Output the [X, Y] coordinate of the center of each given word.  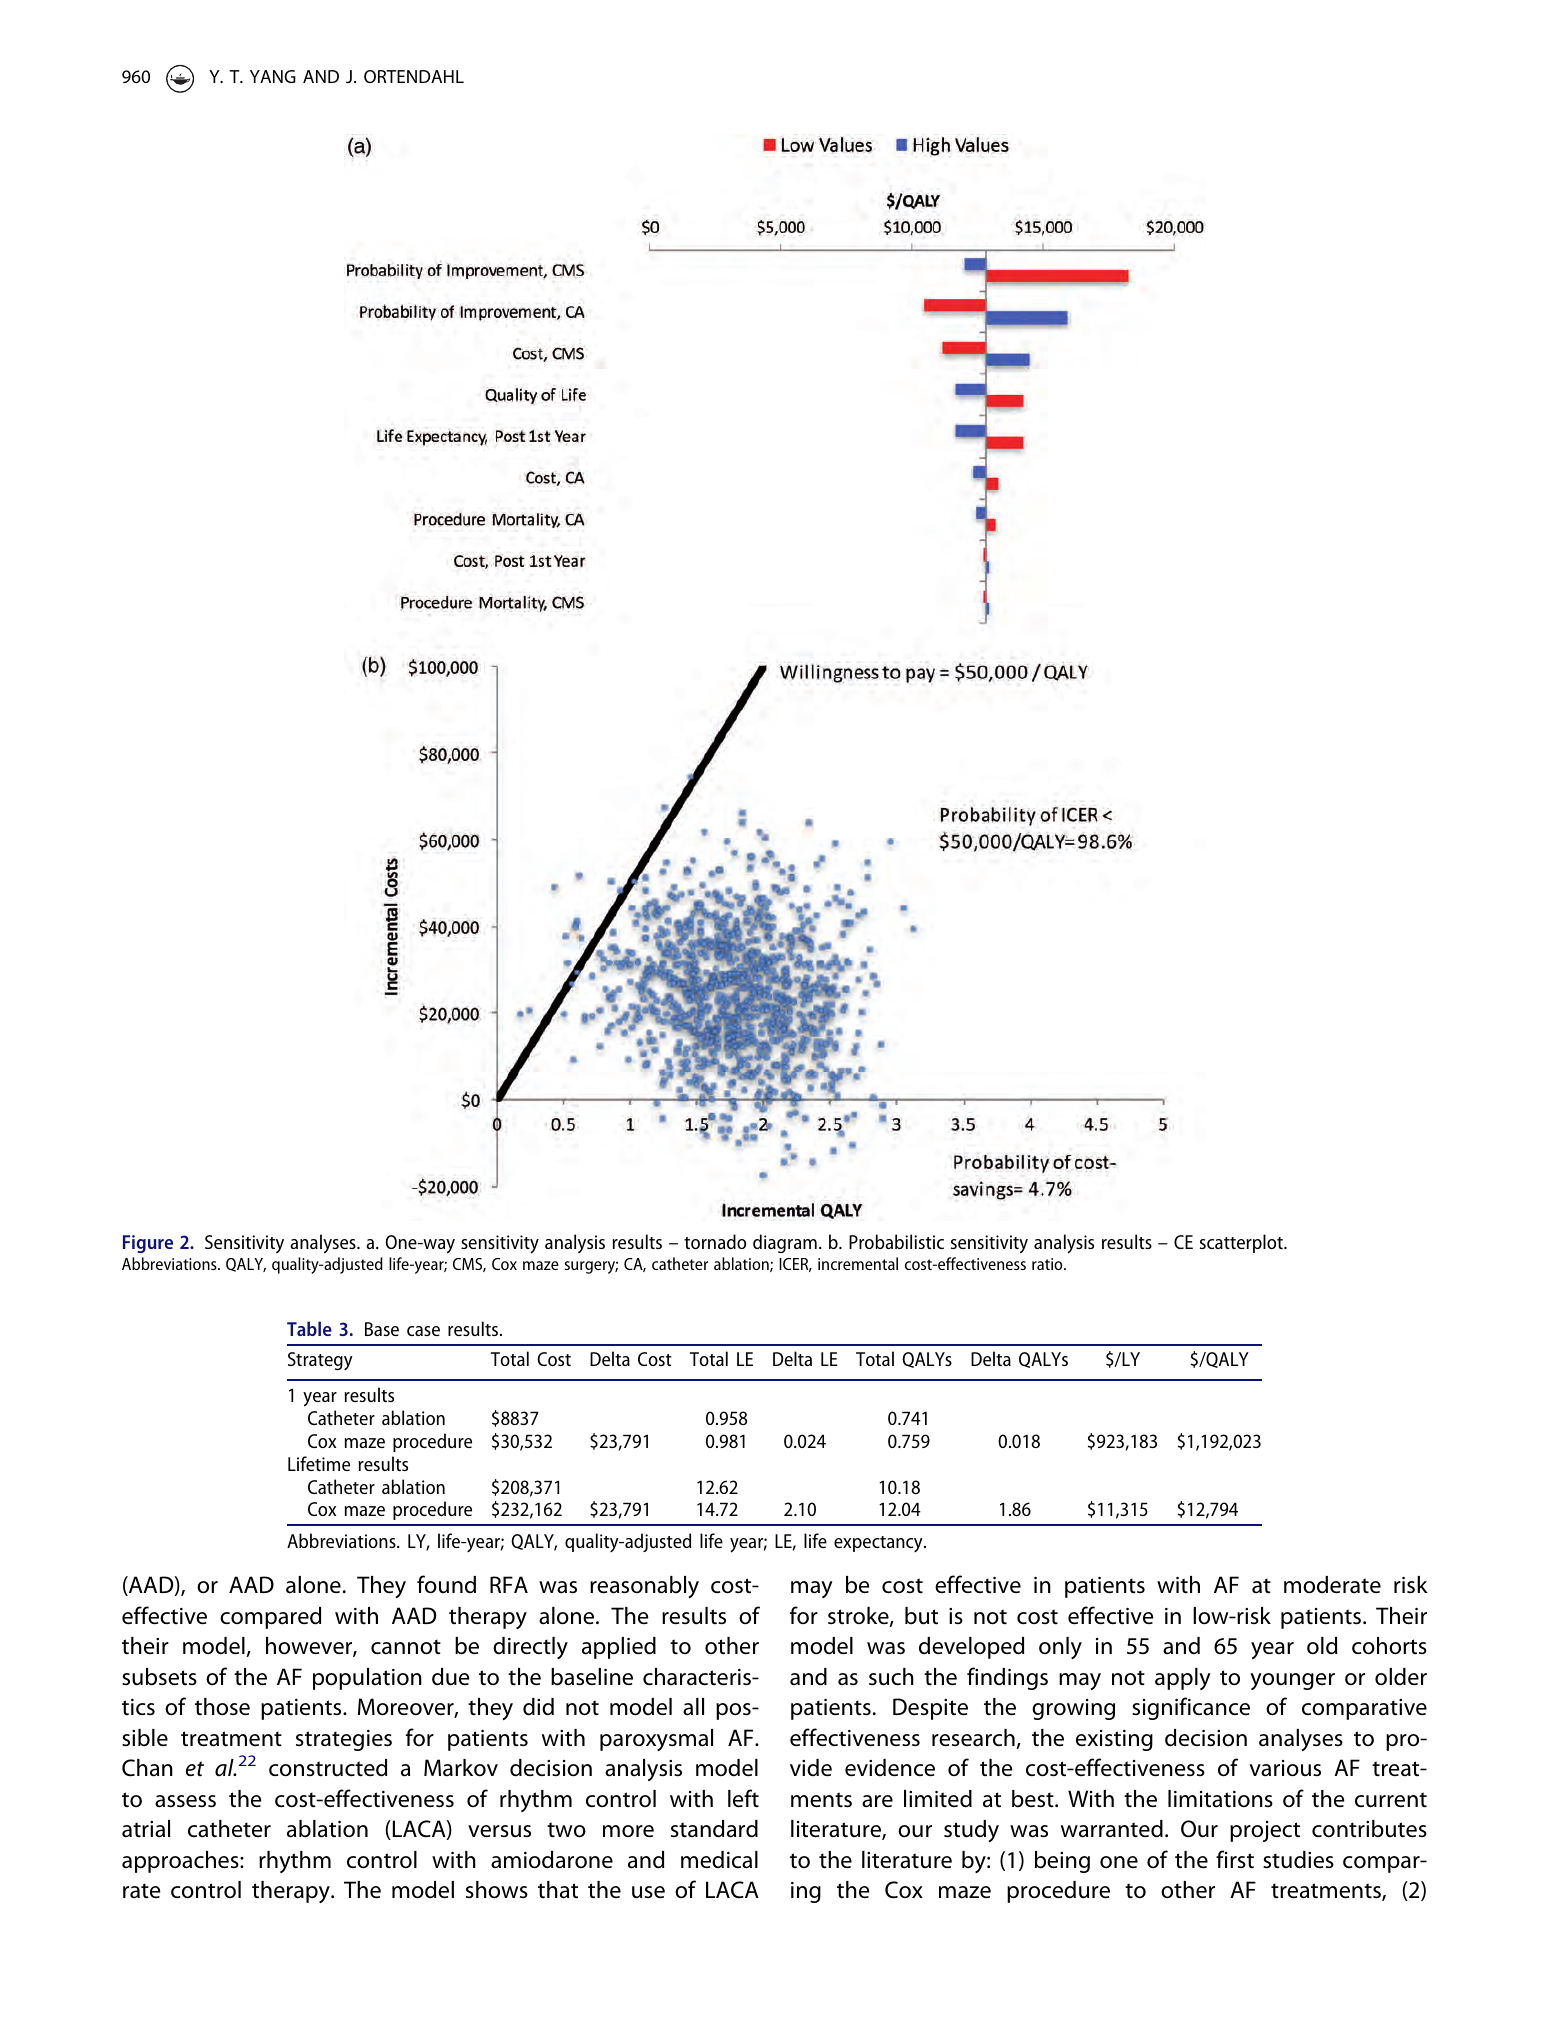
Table [309, 1328]
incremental [858, 1263]
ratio [1048, 1264]
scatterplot [1242, 1243]
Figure [148, 1244]
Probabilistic [896, 1241]
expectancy [879, 1544]
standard [714, 1829]
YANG [273, 76]
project [1265, 1831]
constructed [328, 1768]
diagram [785, 1243]
